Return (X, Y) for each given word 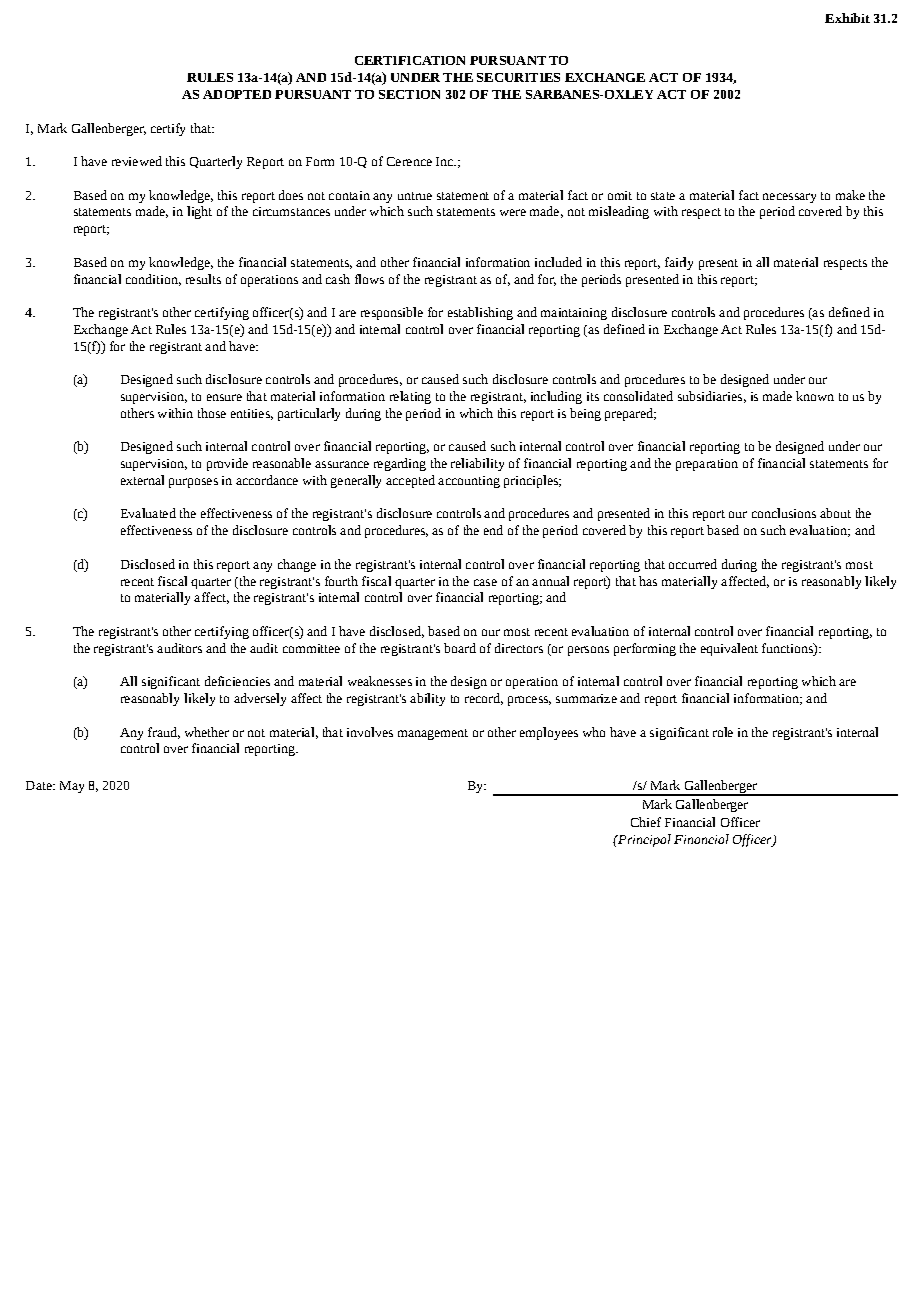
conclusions (784, 513)
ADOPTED (237, 94)
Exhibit (847, 18)
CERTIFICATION (410, 60)
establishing (480, 313)
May (72, 787)
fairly (679, 263)
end (493, 530)
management (433, 734)
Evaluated (148, 513)
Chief (646, 822)
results (203, 279)
